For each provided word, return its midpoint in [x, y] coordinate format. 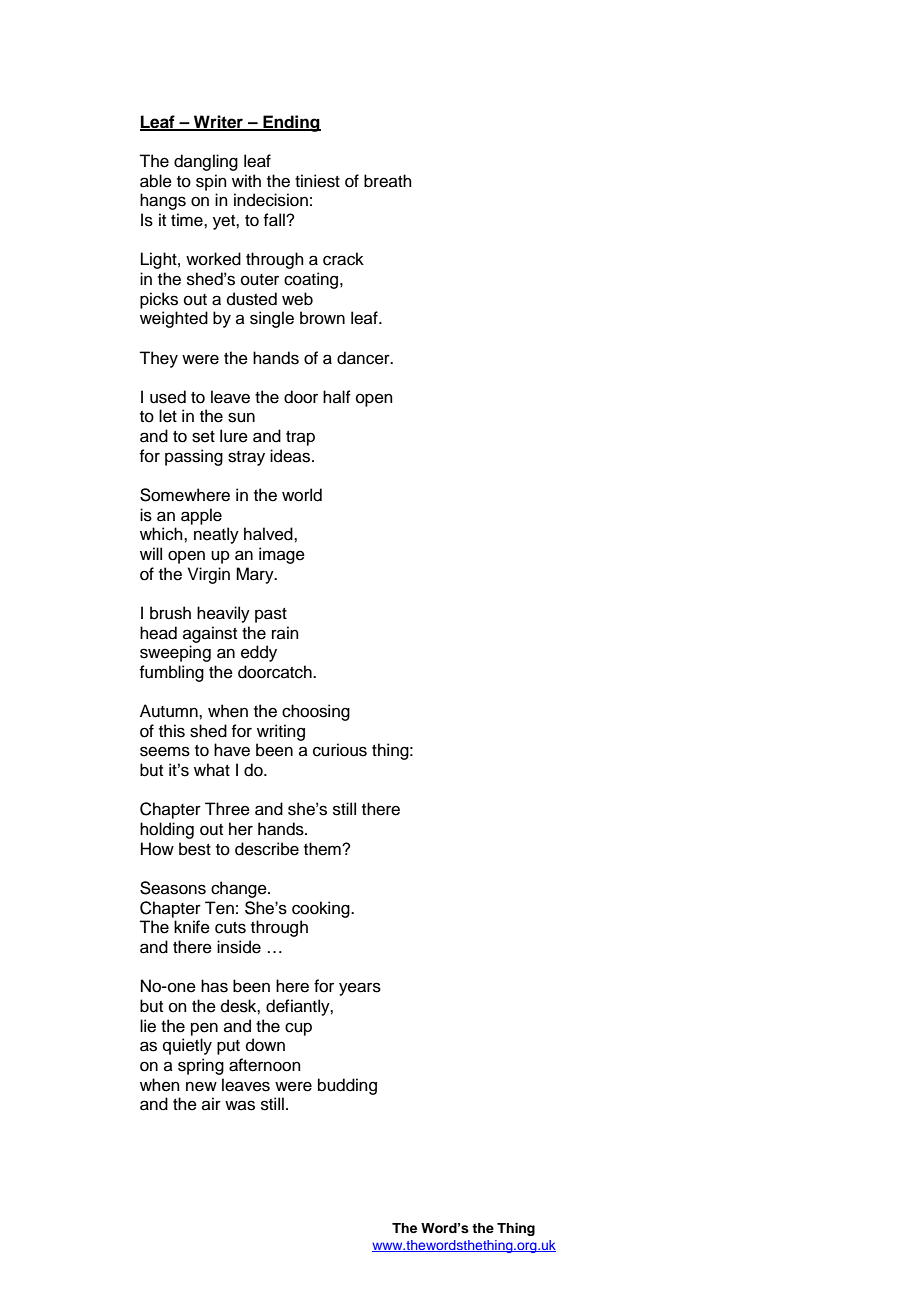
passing [194, 457]
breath [388, 181]
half [337, 396]
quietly [187, 1046]
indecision [271, 200]
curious [340, 750]
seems [165, 751]
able [156, 181]
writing [281, 732]
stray [246, 458]
